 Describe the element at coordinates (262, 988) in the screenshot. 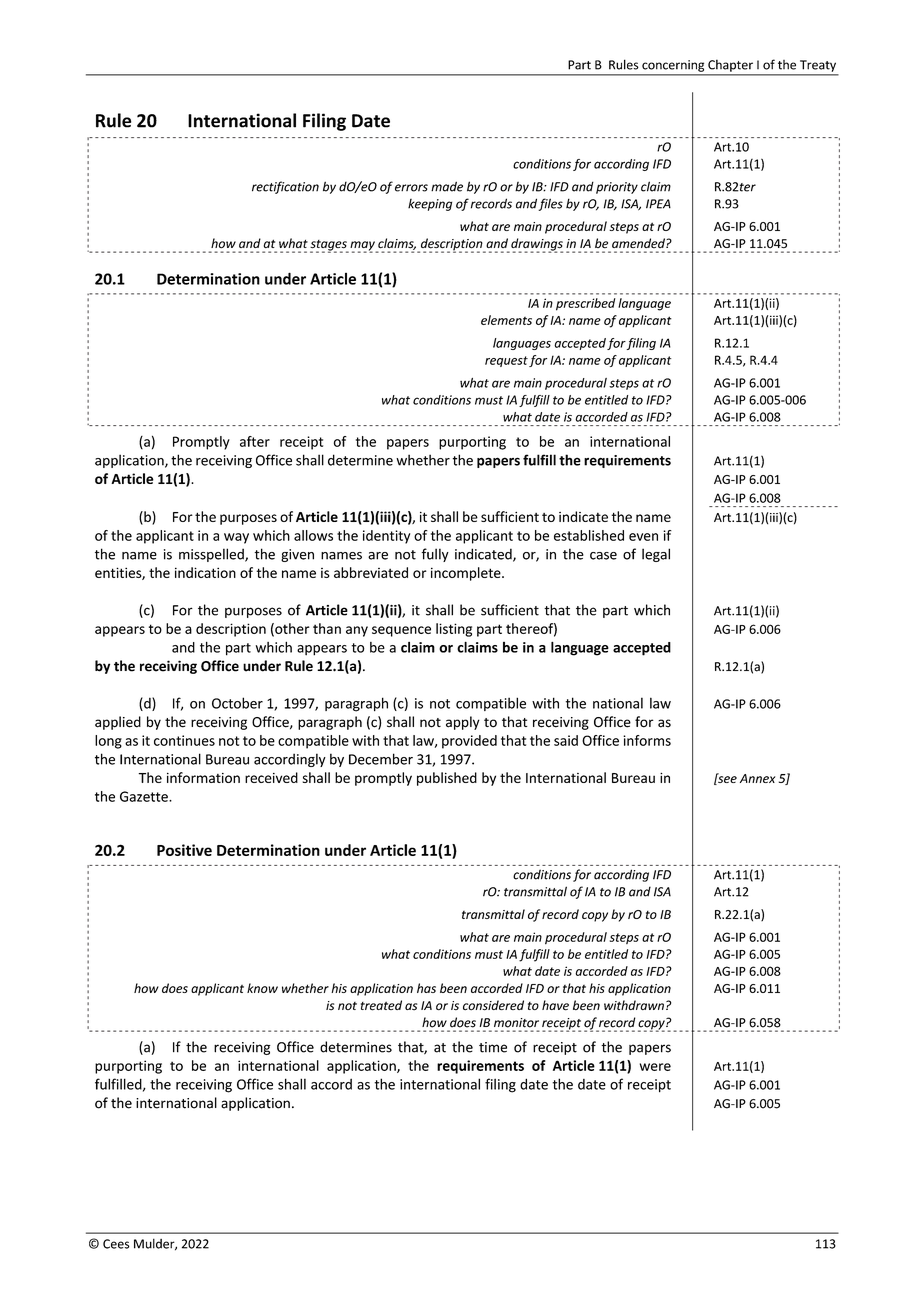

I see `know` at that location.
